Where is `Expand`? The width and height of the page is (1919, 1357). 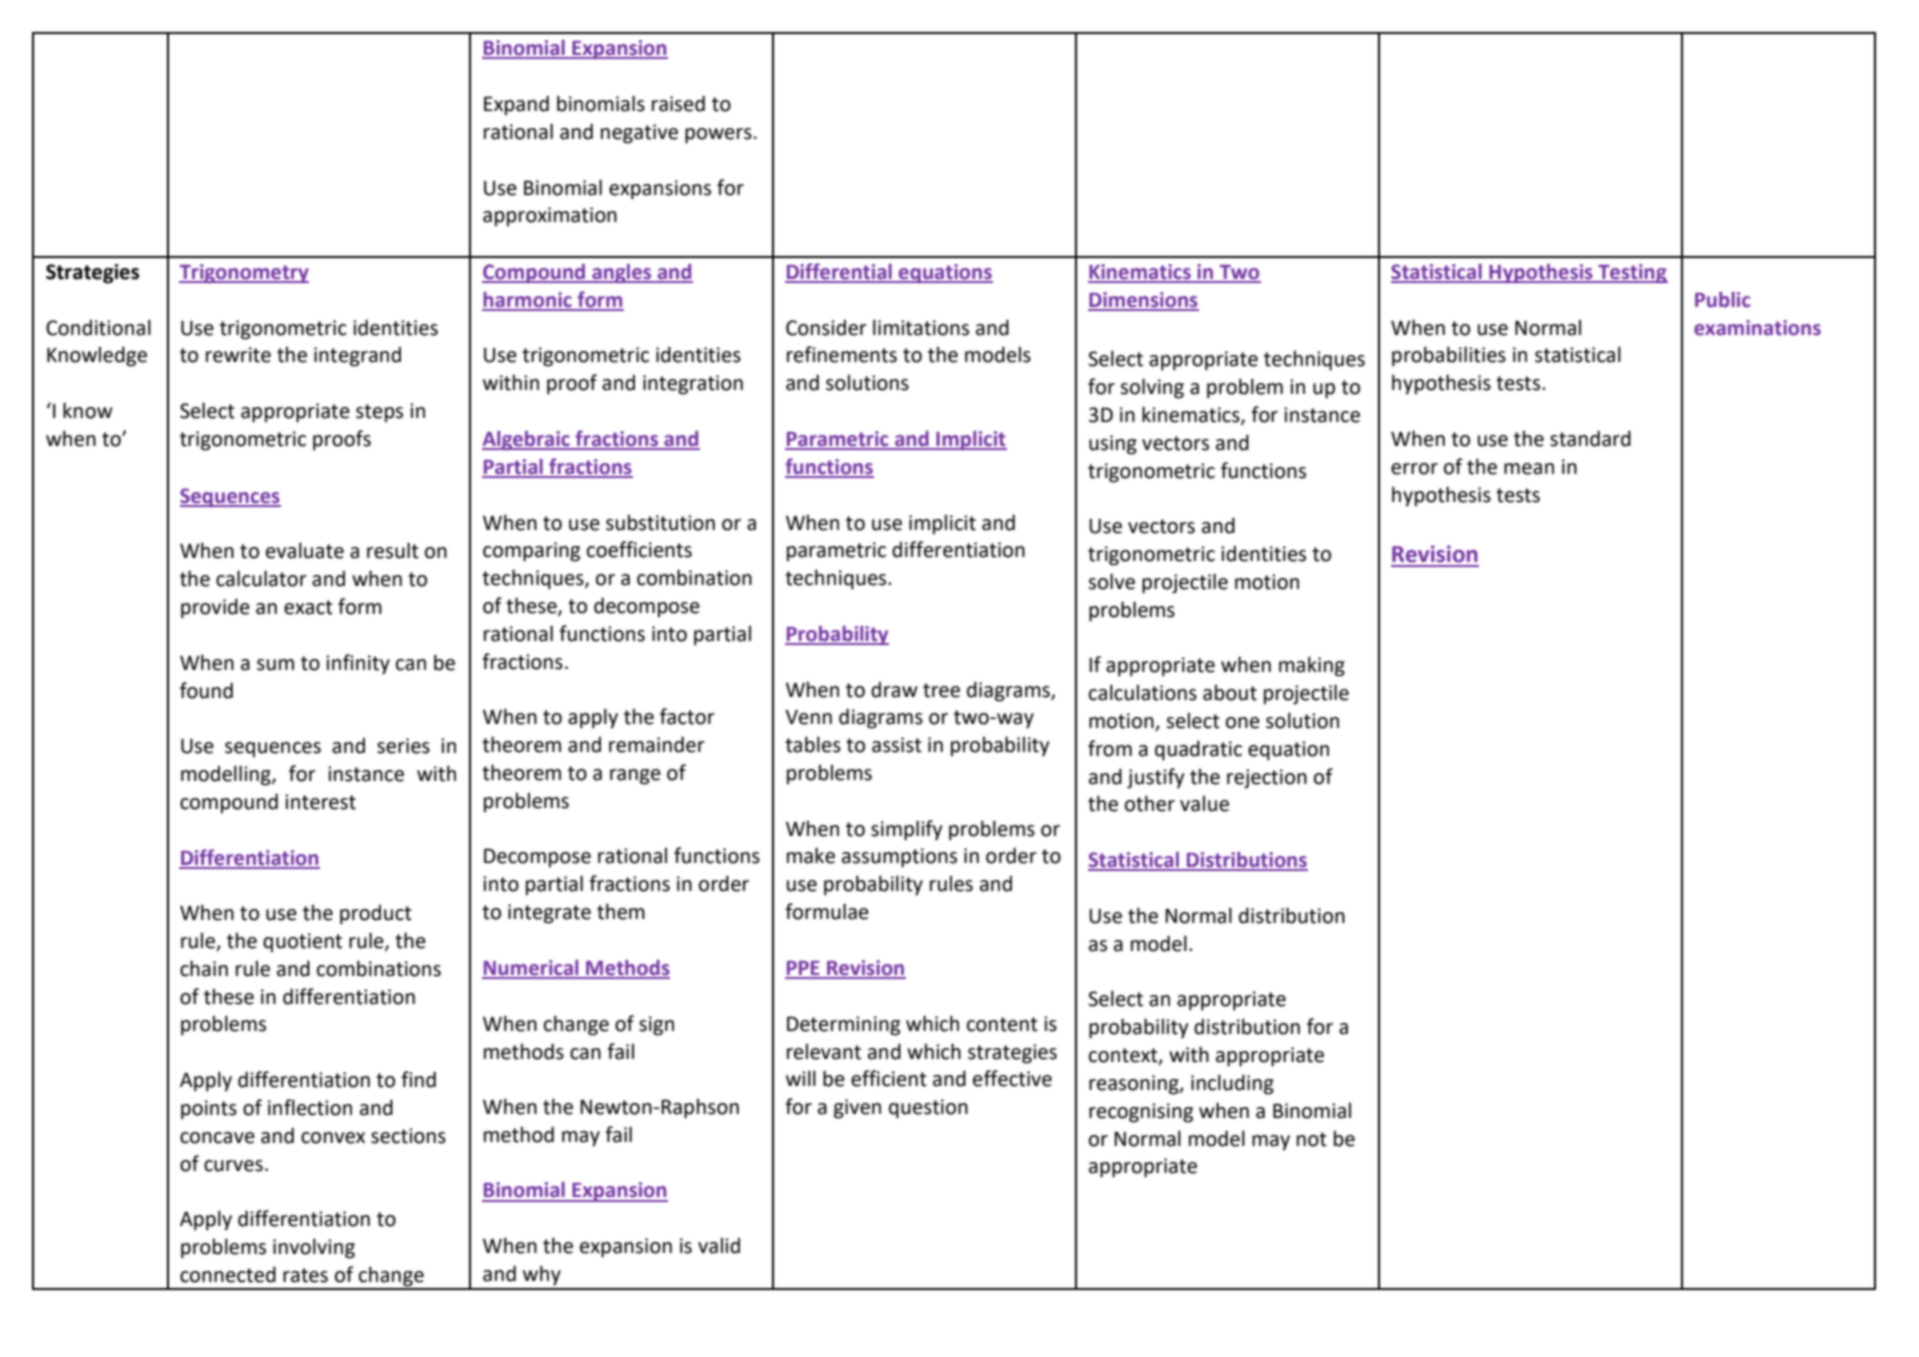
Expand is located at coordinates (516, 105).
